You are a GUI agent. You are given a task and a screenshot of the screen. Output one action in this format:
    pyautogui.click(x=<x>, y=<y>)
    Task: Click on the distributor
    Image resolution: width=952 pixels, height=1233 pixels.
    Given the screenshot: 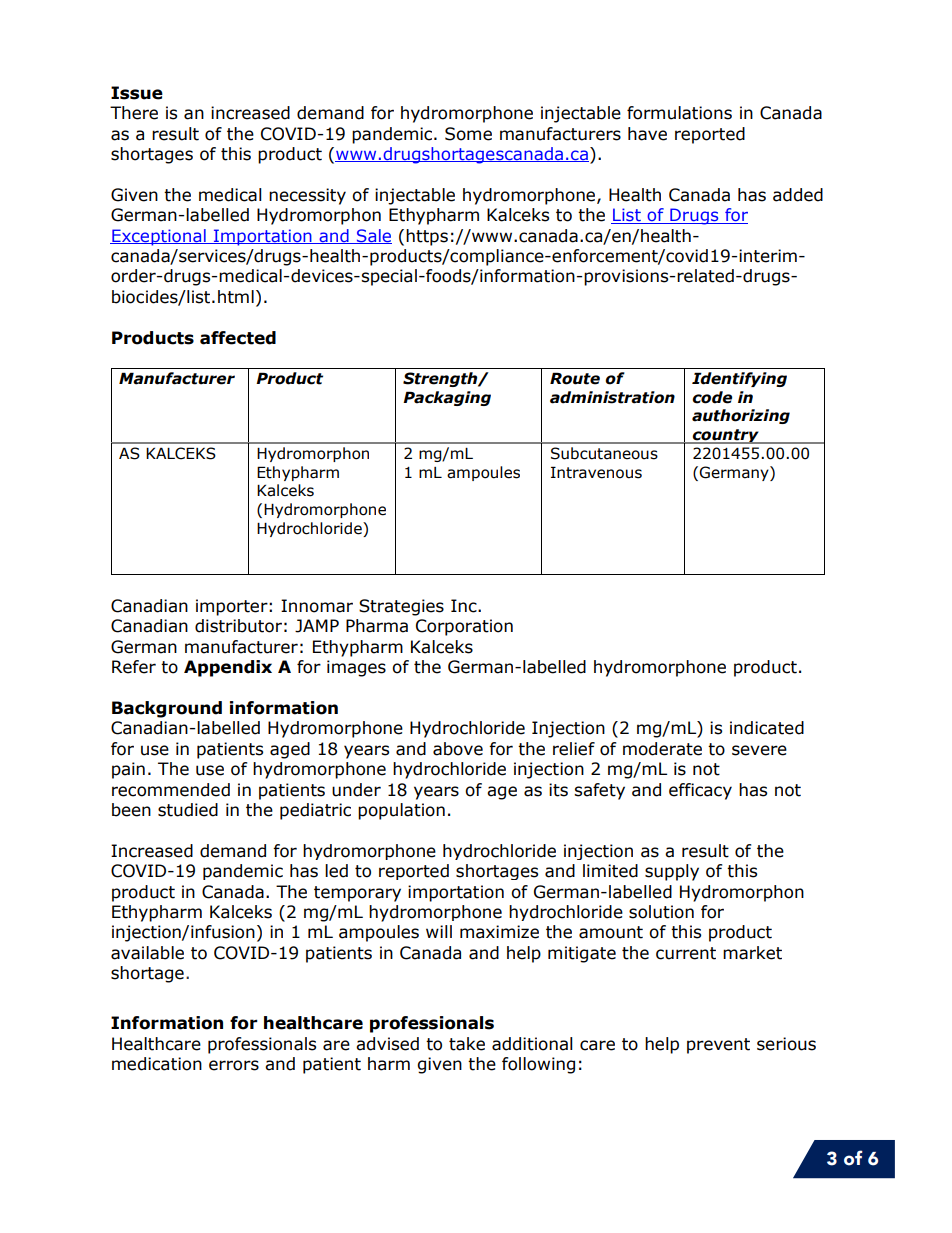 What is the action you would take?
    pyautogui.click(x=238, y=626)
